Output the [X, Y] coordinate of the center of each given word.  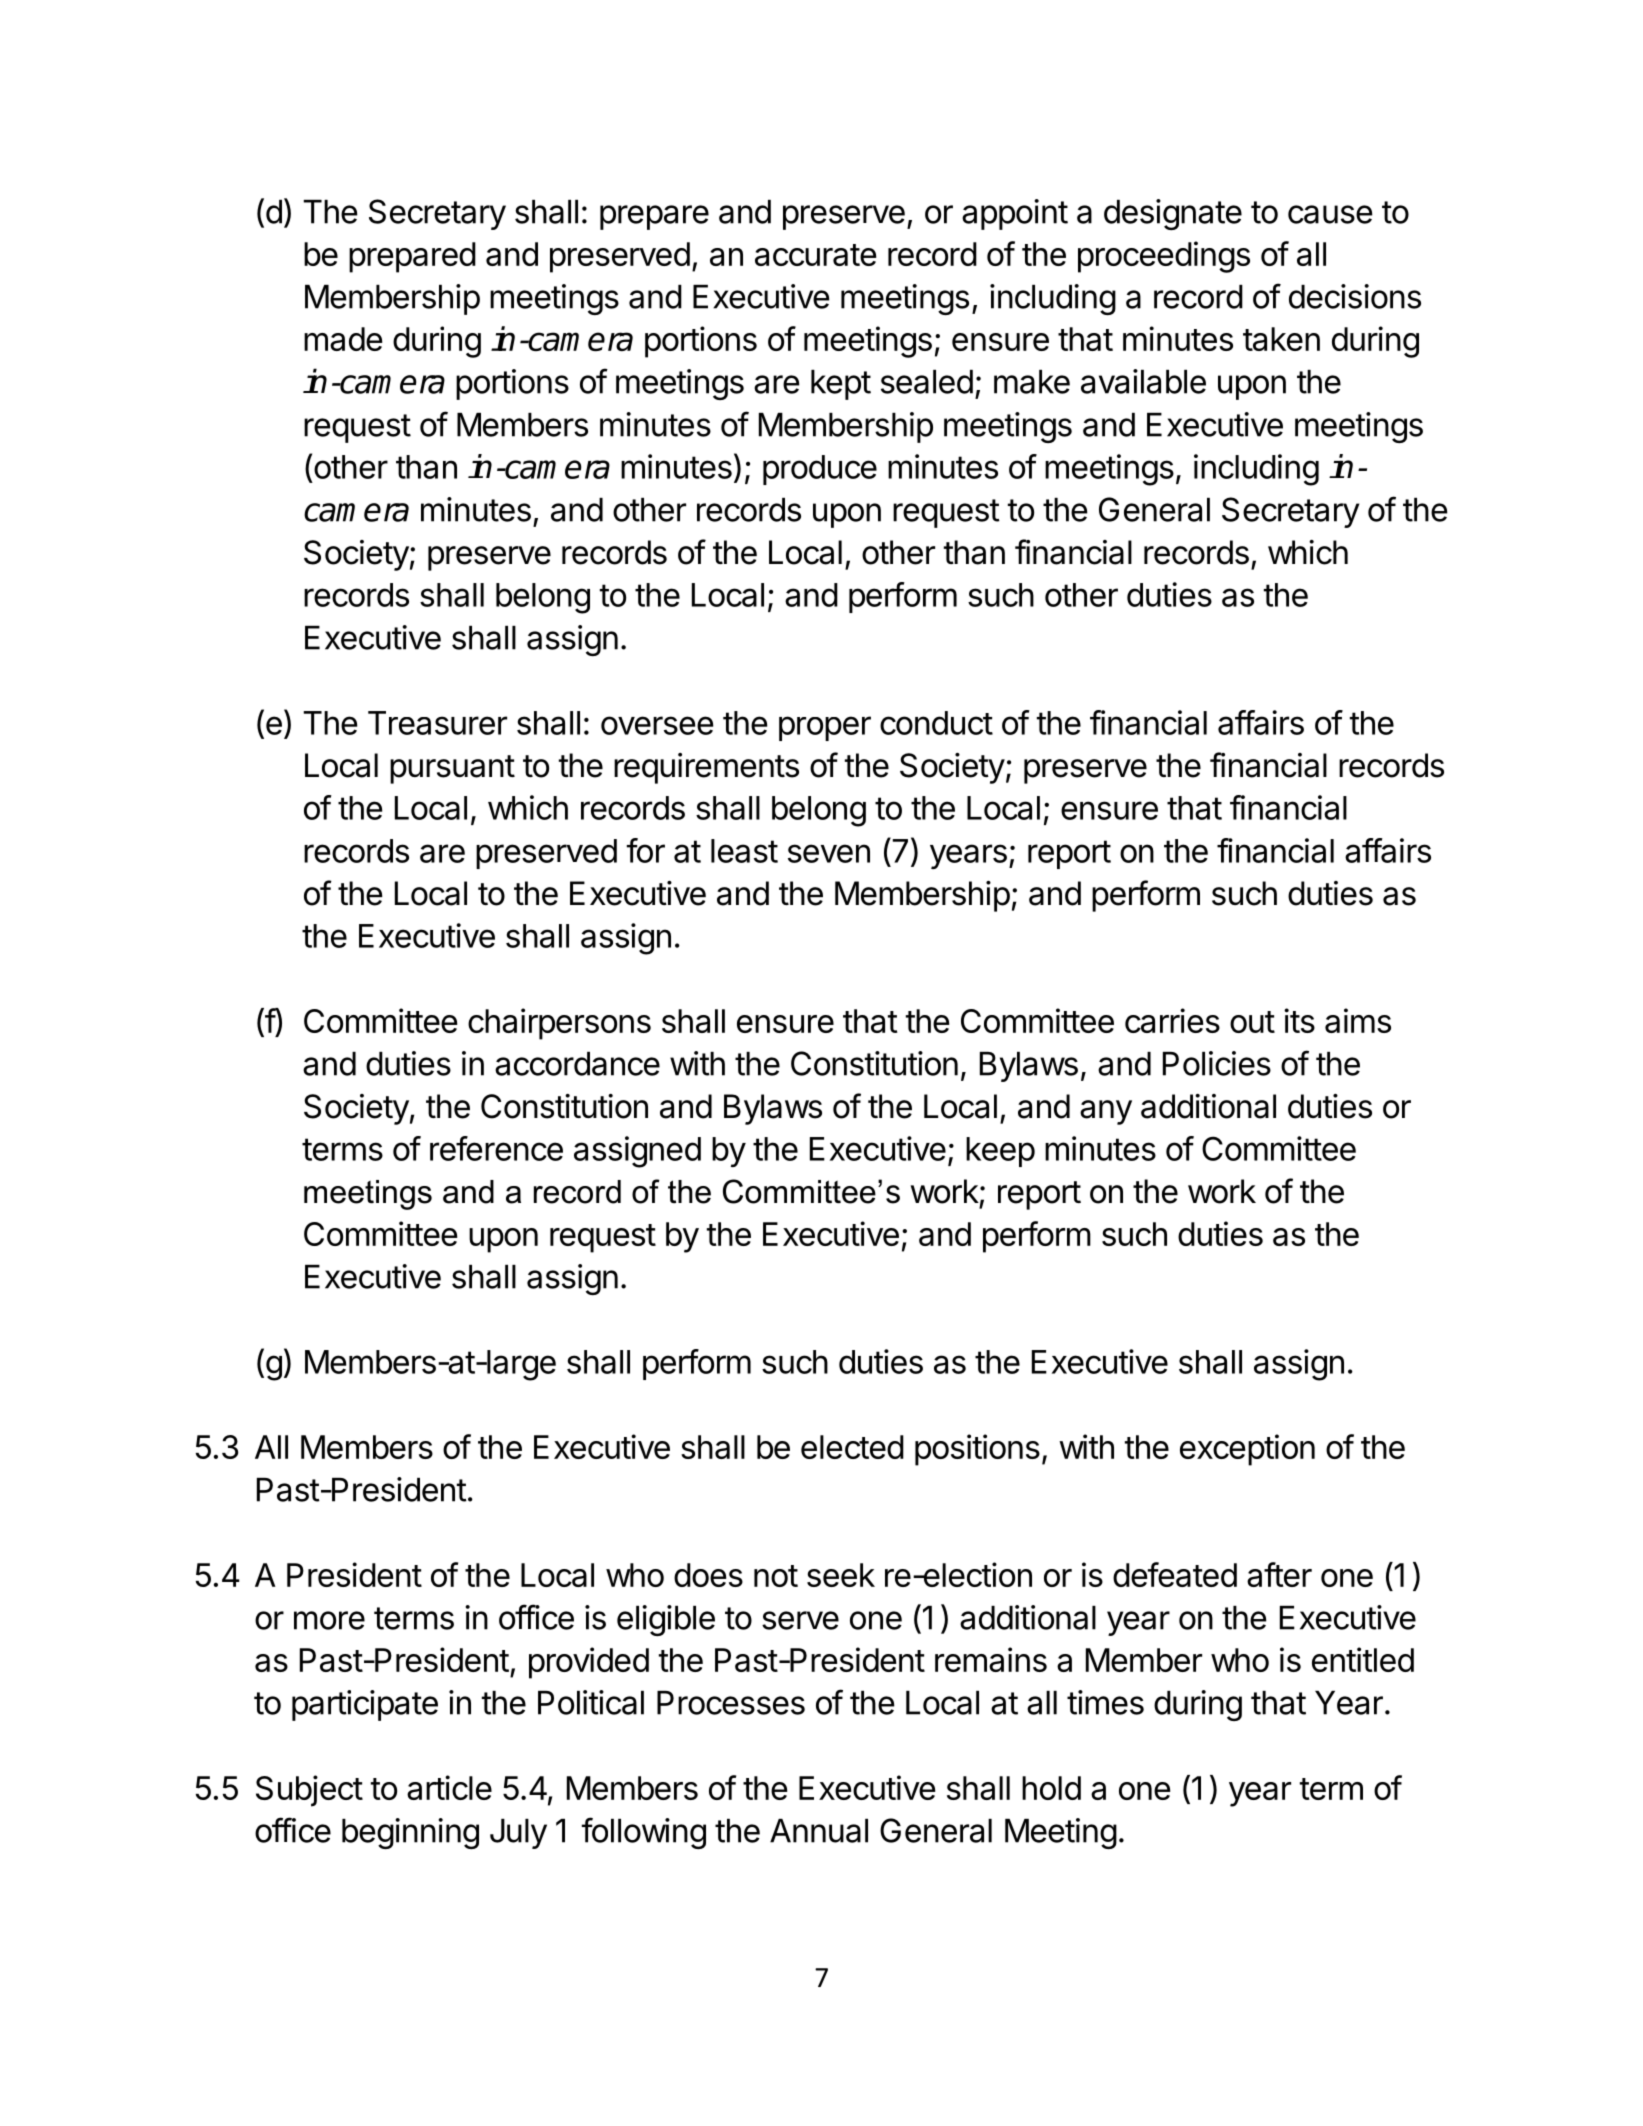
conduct [936, 723]
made [343, 339]
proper [825, 728]
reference [496, 1148]
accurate [815, 255]
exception [1247, 1450]
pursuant [452, 769]
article [449, 1787]
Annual [819, 1831]
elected [852, 1447]
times [1105, 1702]
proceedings [1164, 257]
